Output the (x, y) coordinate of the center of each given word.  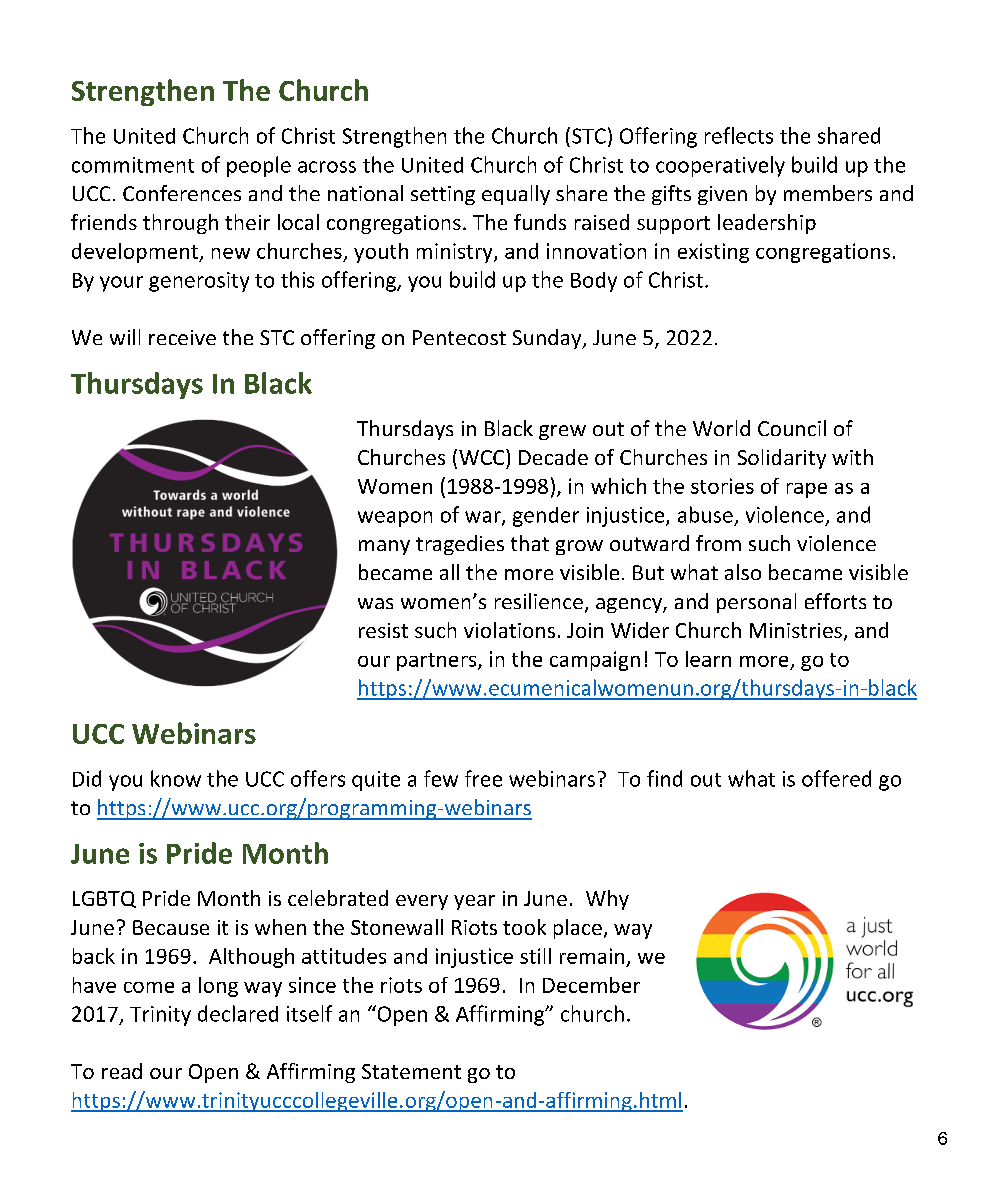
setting (443, 195)
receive (182, 337)
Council (792, 428)
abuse (705, 514)
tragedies (460, 545)
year (474, 902)
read (122, 1071)
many (384, 547)
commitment (133, 165)
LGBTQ (104, 899)
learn (708, 659)
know (176, 778)
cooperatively (720, 166)
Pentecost (459, 337)
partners (438, 662)
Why (607, 900)
